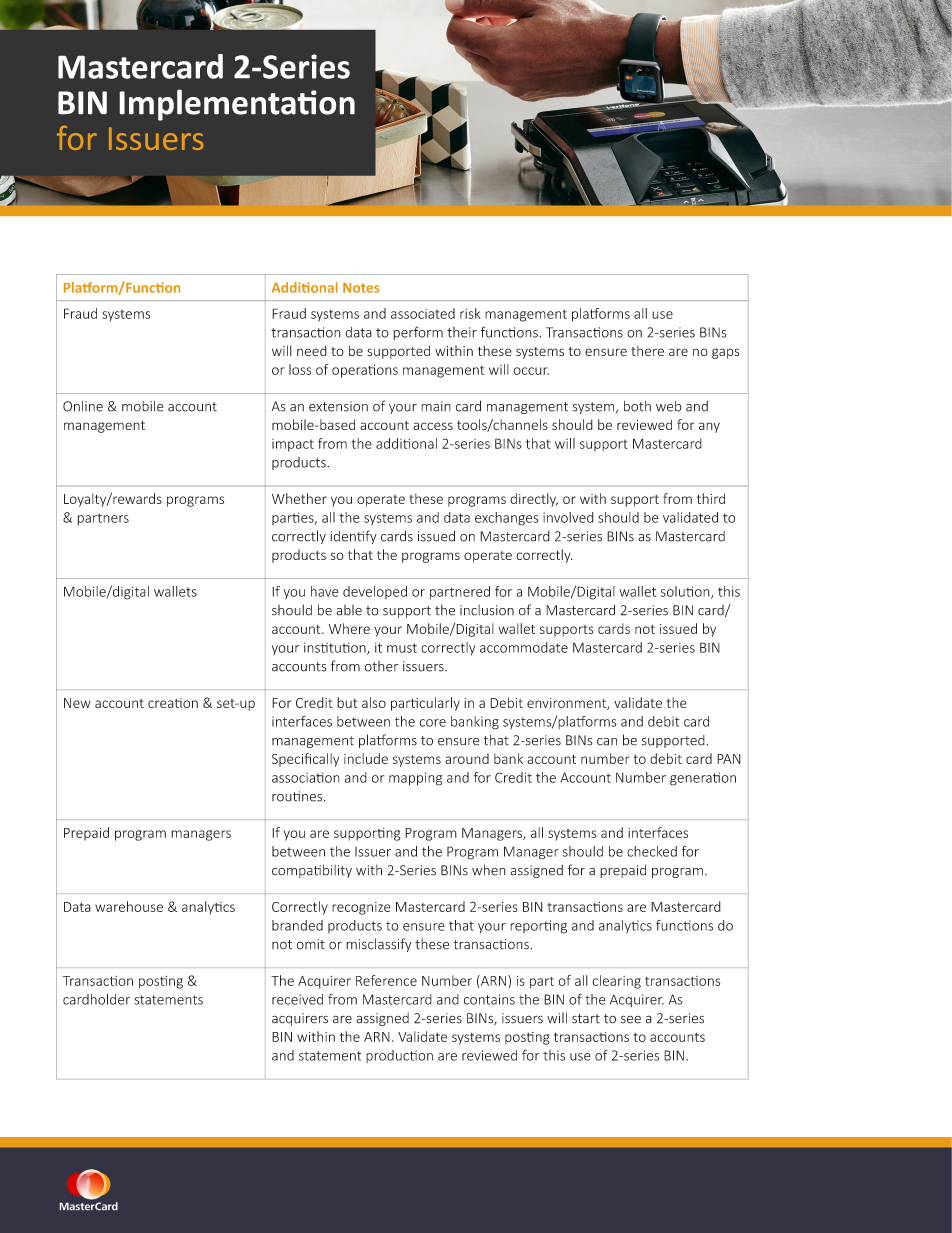  What do you see at coordinates (375, 592) in the document?
I see `developed` at bounding box center [375, 592].
